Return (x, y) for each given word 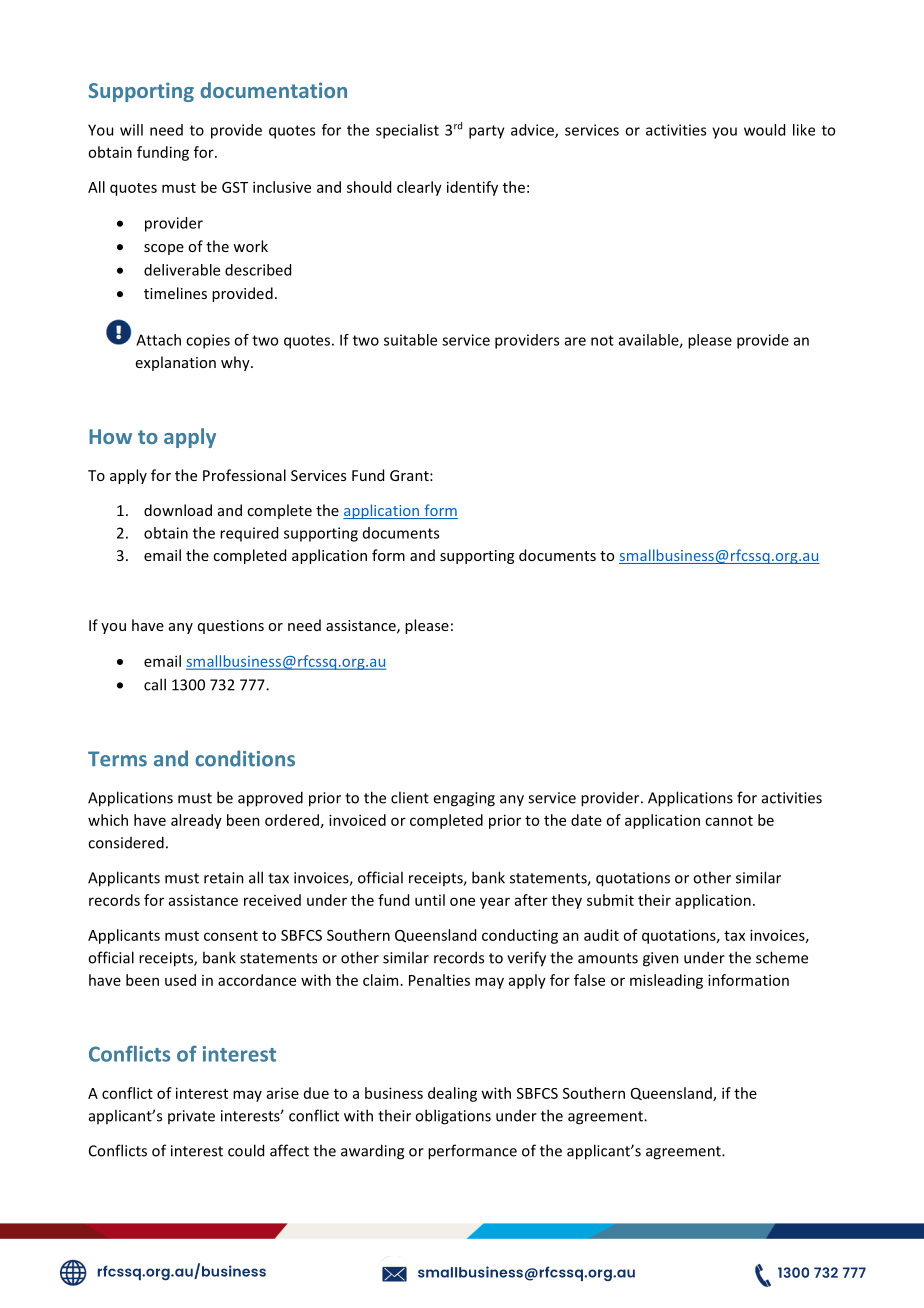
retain (224, 878)
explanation (176, 363)
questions (231, 627)
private (191, 1117)
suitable (410, 340)
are (575, 341)
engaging (464, 799)
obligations (453, 1117)
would (764, 130)
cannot (729, 821)
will (131, 130)
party (487, 132)
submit (610, 900)
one (462, 901)
